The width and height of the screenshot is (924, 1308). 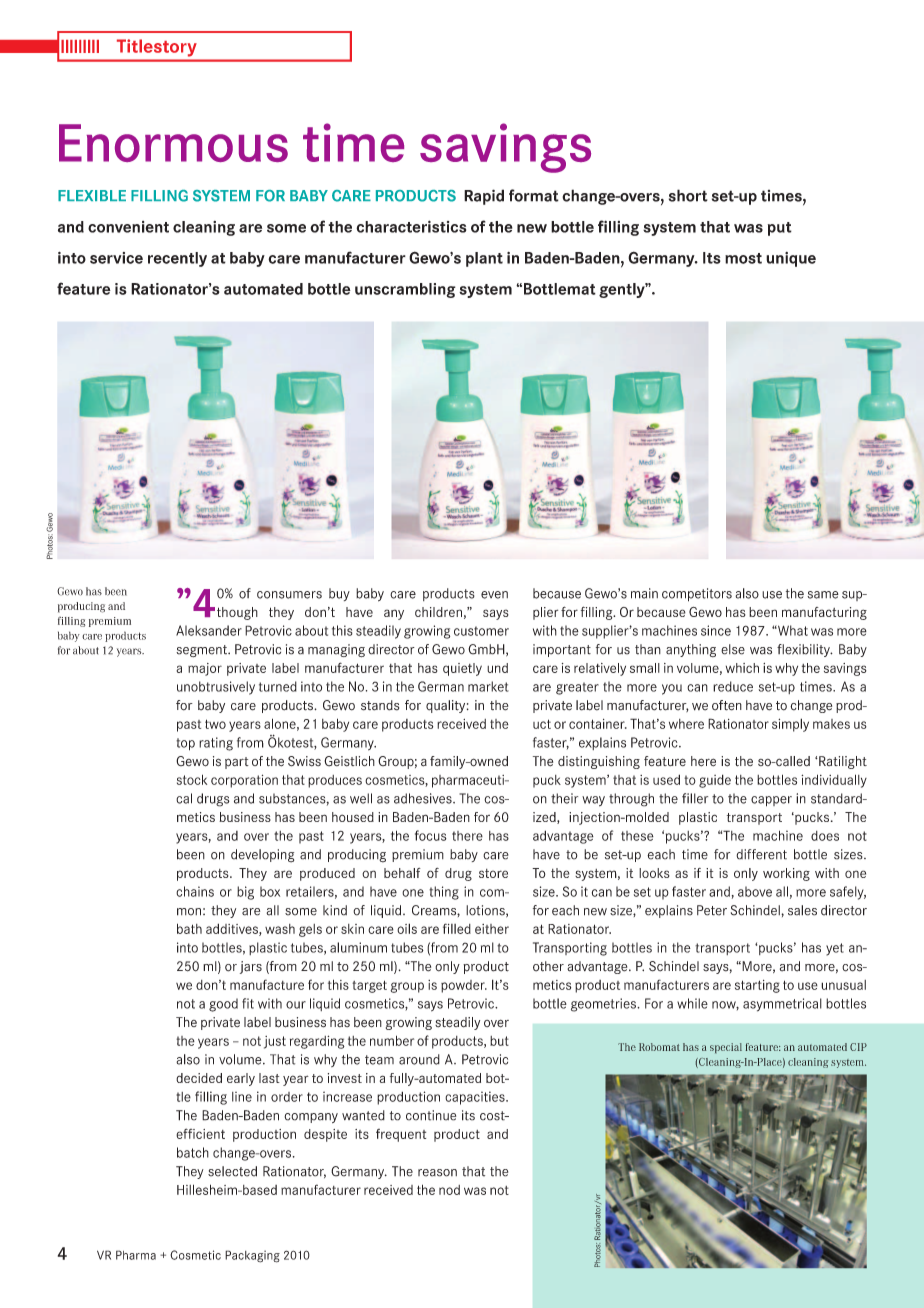 What do you see at coordinates (488, 686) in the screenshot?
I see `market` at bounding box center [488, 686].
